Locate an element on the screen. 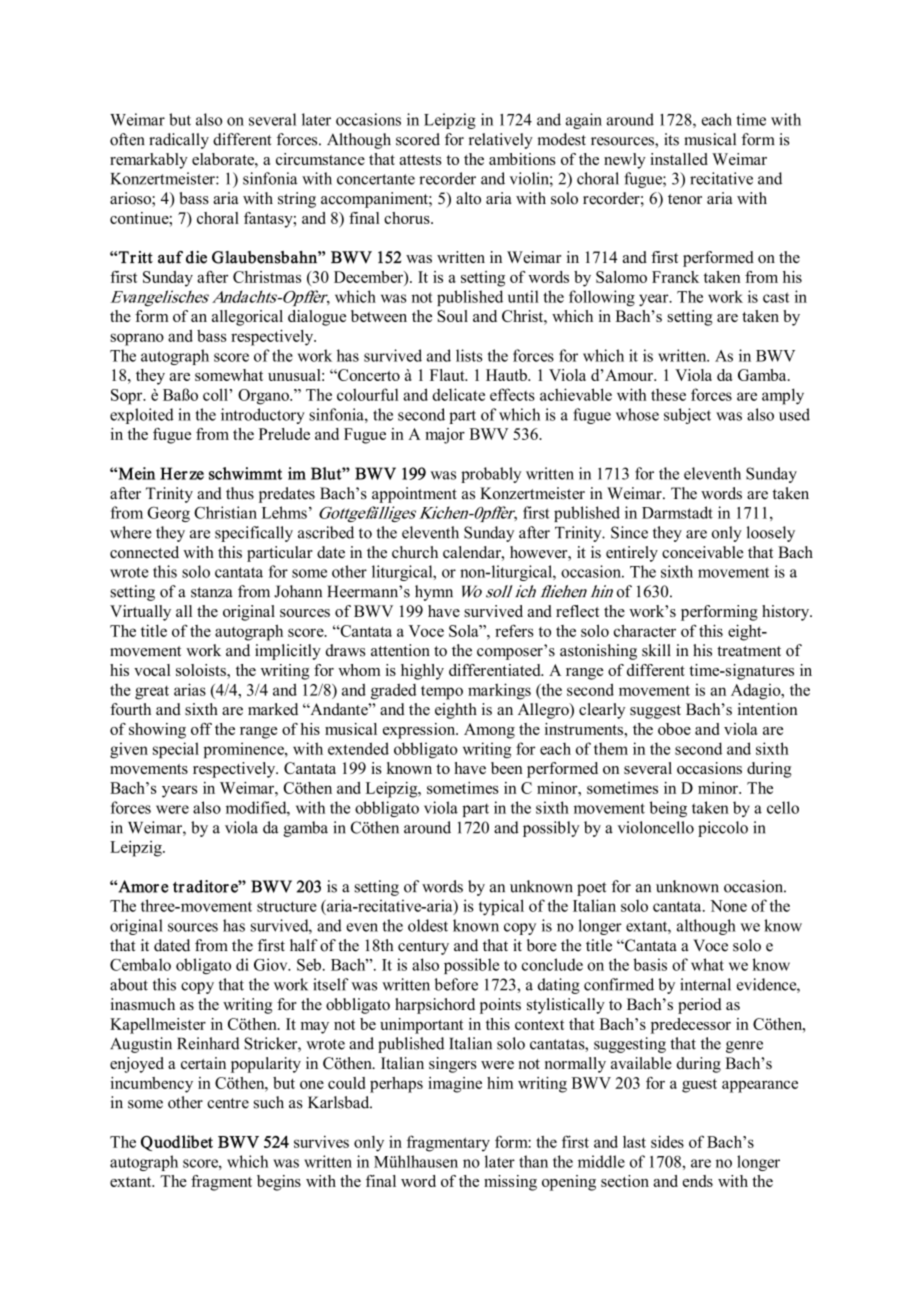  centre is located at coordinates (228, 1103).
